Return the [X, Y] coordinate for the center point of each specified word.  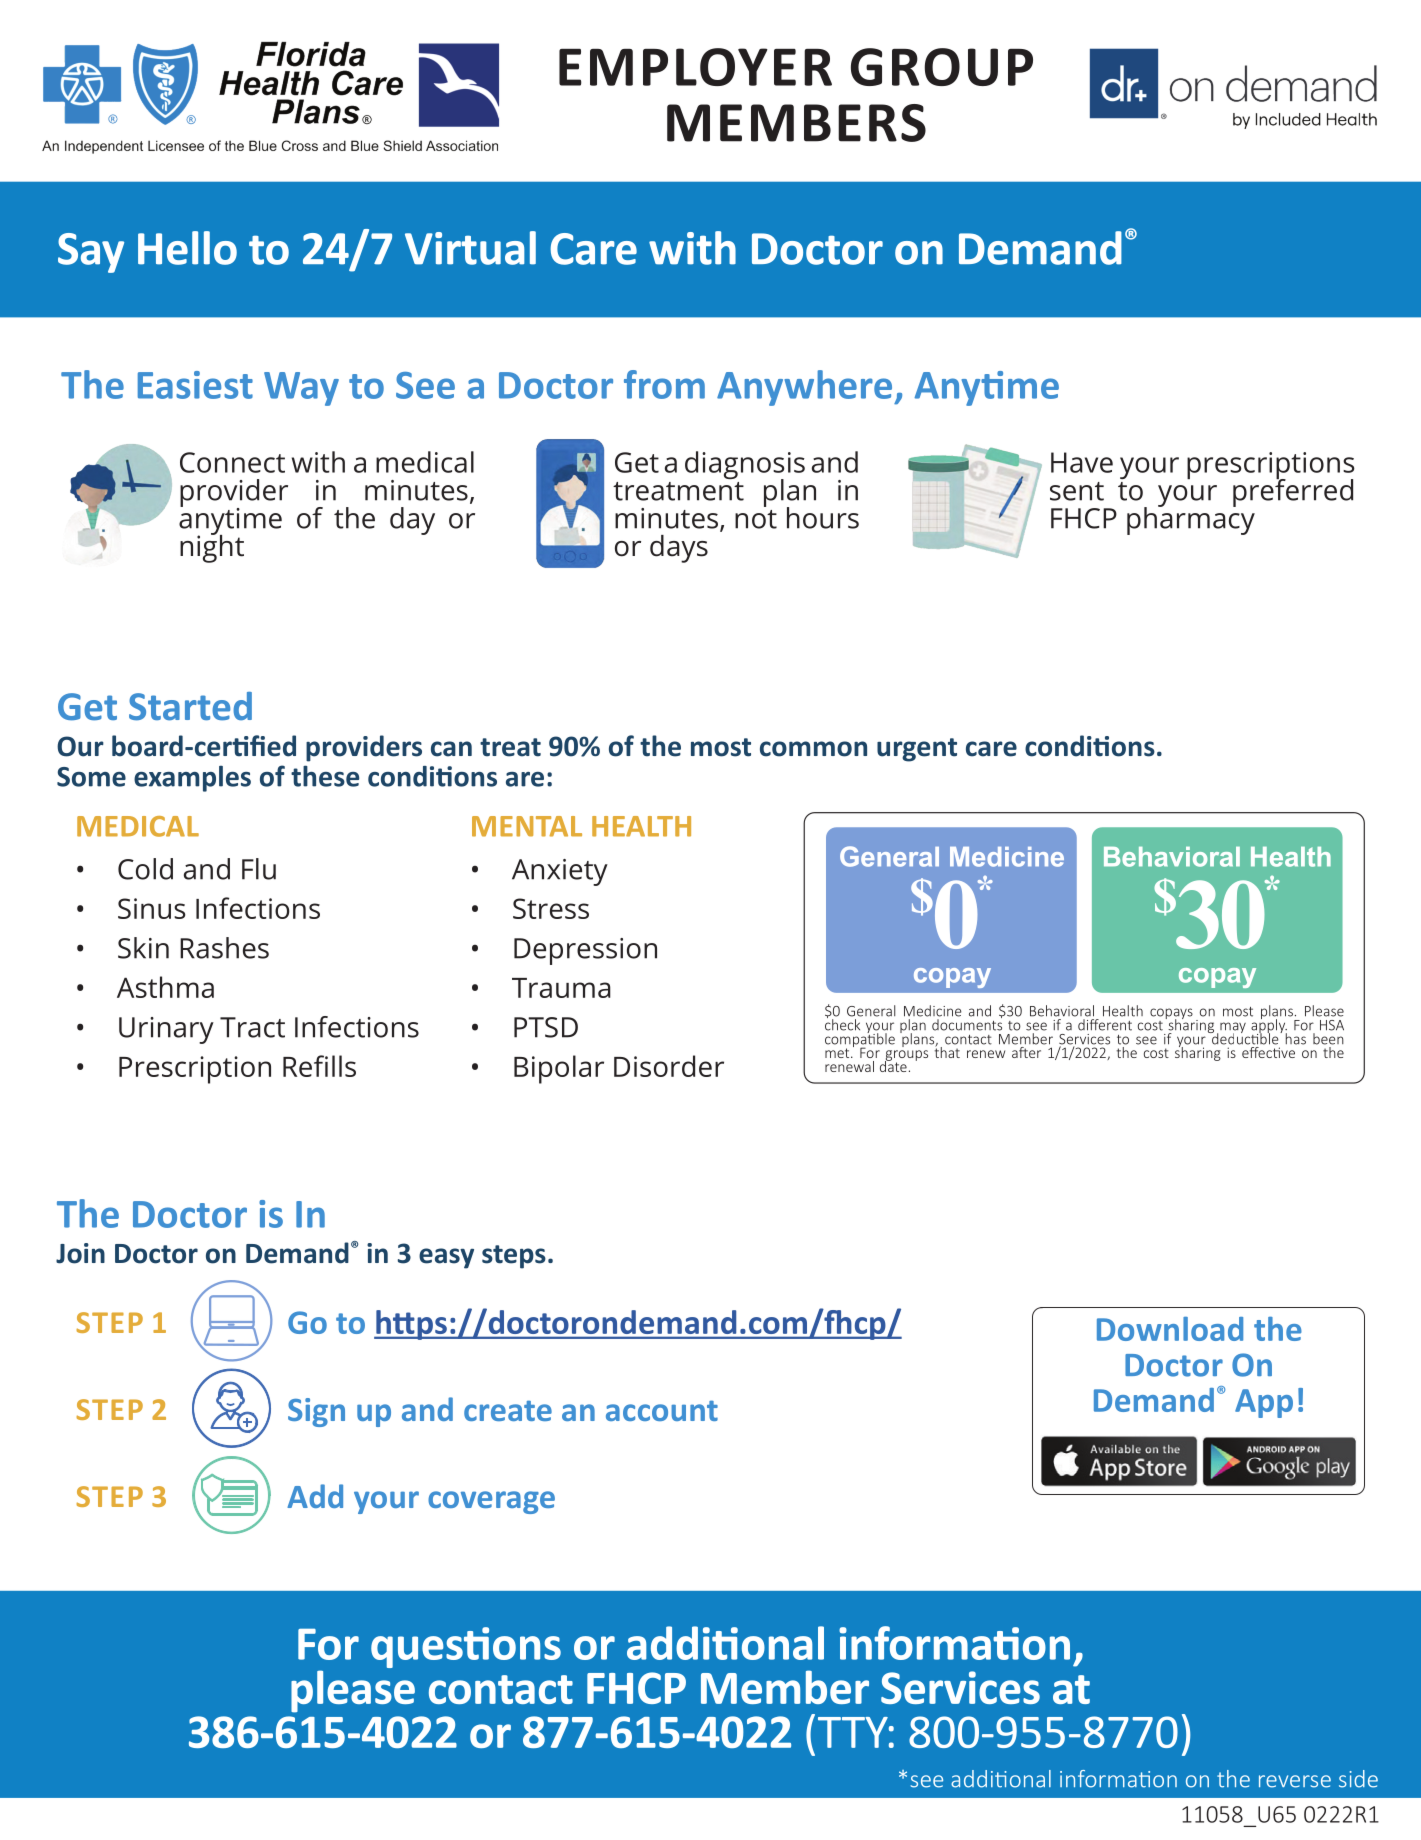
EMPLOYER [695, 67]
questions [466, 1647]
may [1232, 1029]
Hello [187, 248]
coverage [491, 1502]
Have [1082, 462]
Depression [585, 951]
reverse [1295, 1781]
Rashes [224, 948]
